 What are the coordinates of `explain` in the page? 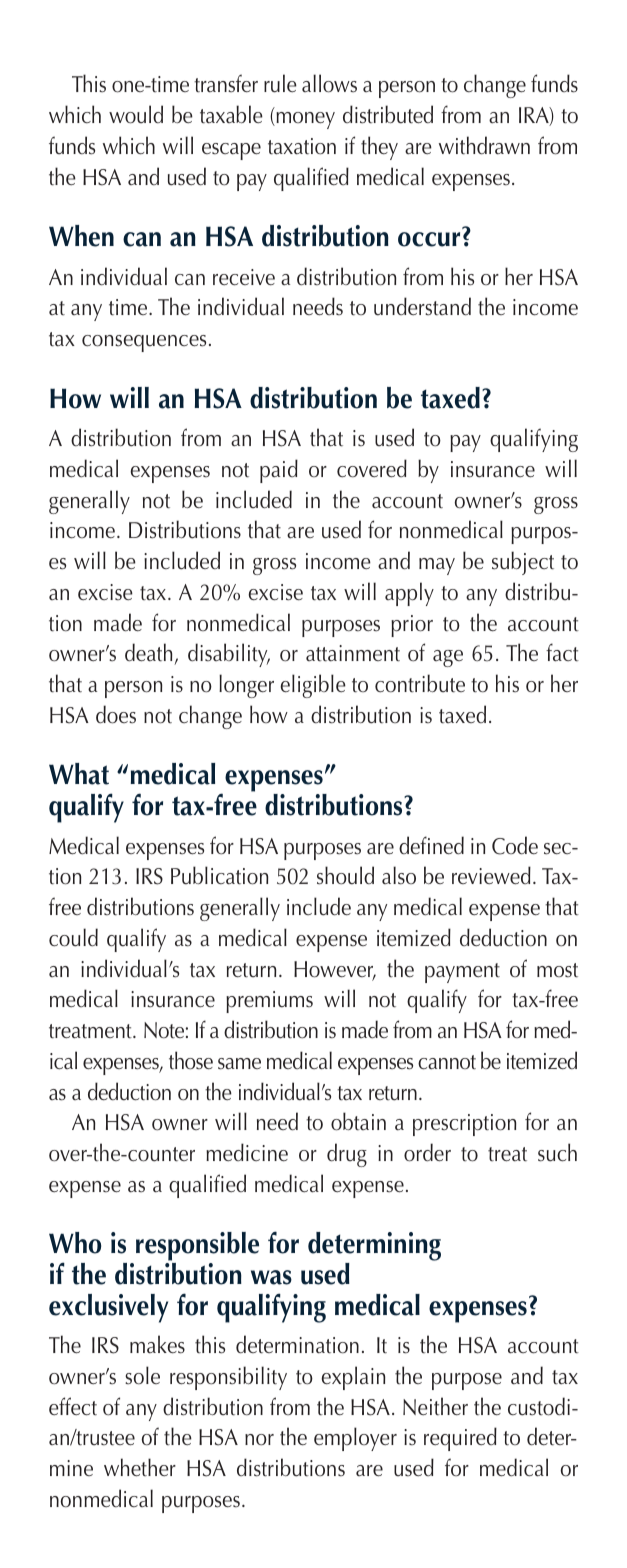 It's located at (353, 1378).
